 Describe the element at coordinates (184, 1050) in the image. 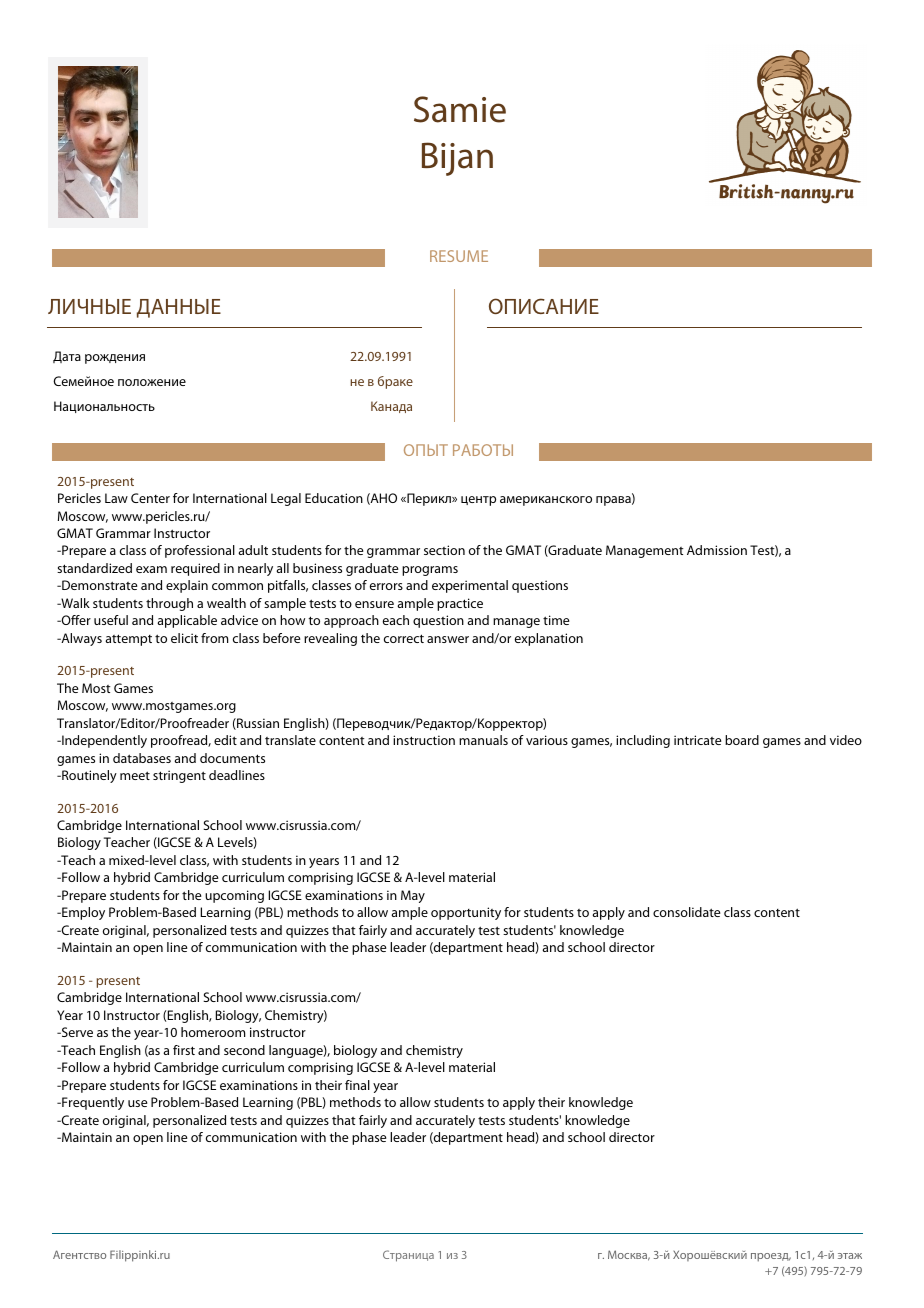

I see `first` at that location.
